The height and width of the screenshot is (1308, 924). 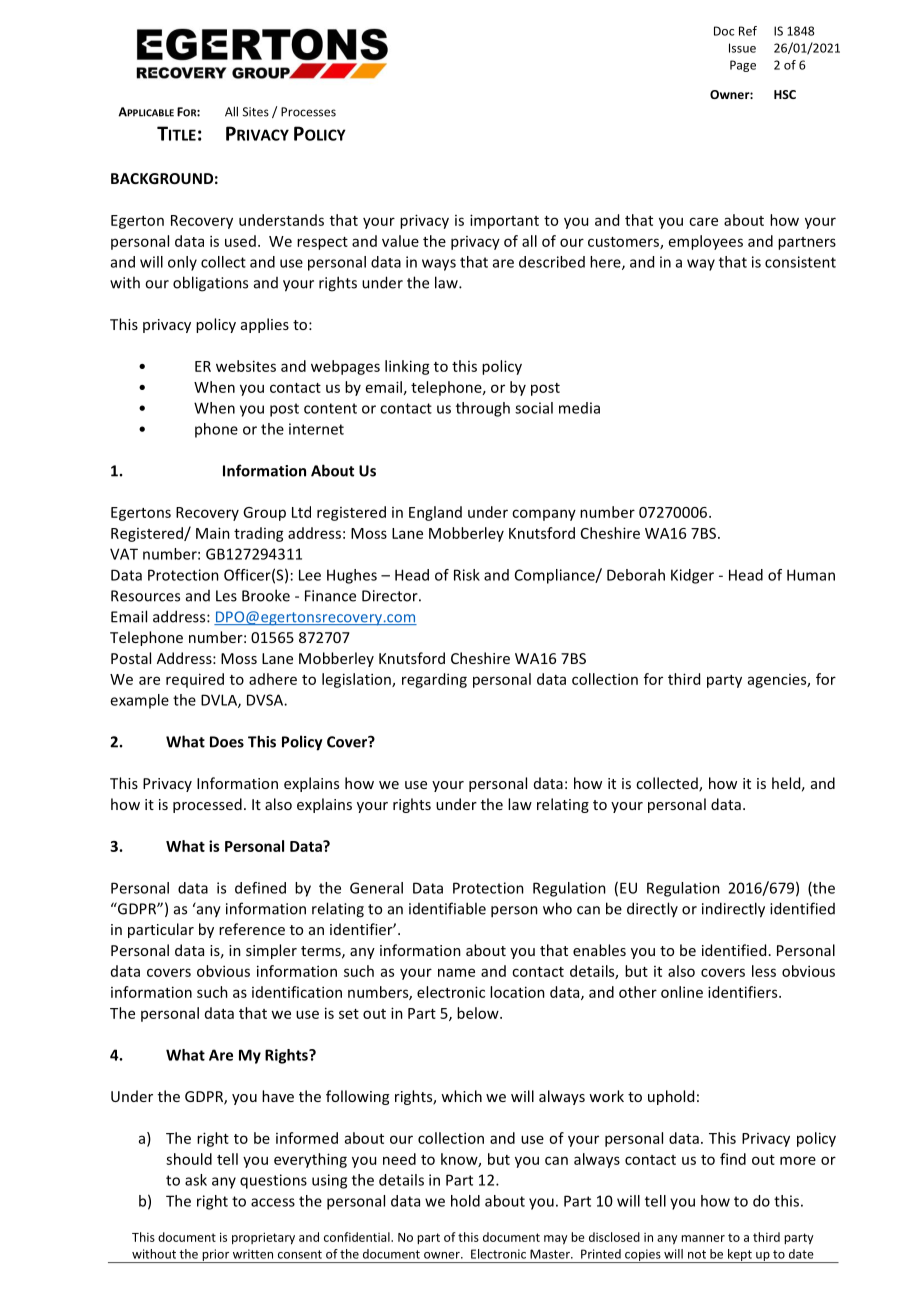 What do you see at coordinates (483, 409) in the screenshot?
I see `through` at bounding box center [483, 409].
